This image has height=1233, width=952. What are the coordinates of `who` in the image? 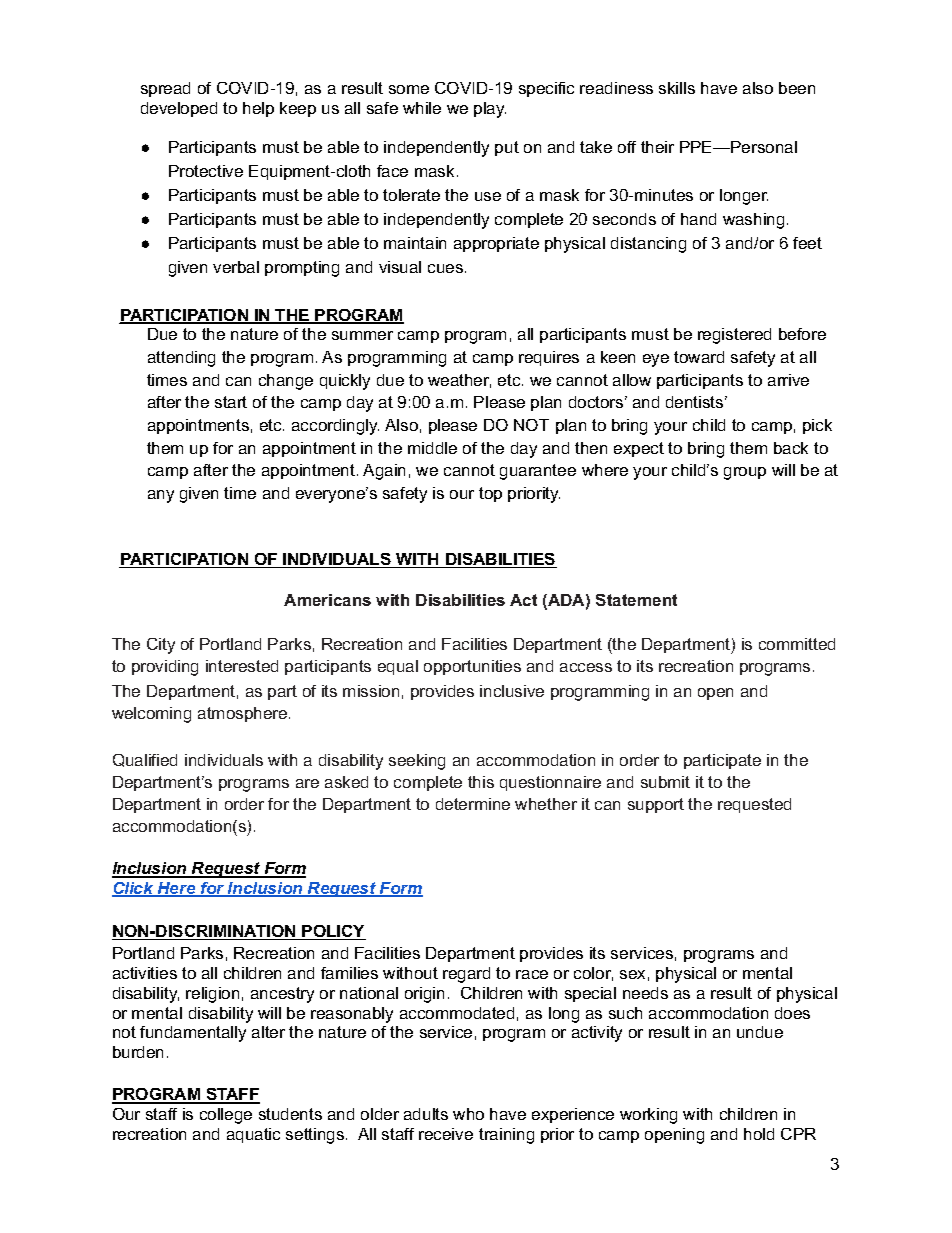 It's located at (468, 1114).
